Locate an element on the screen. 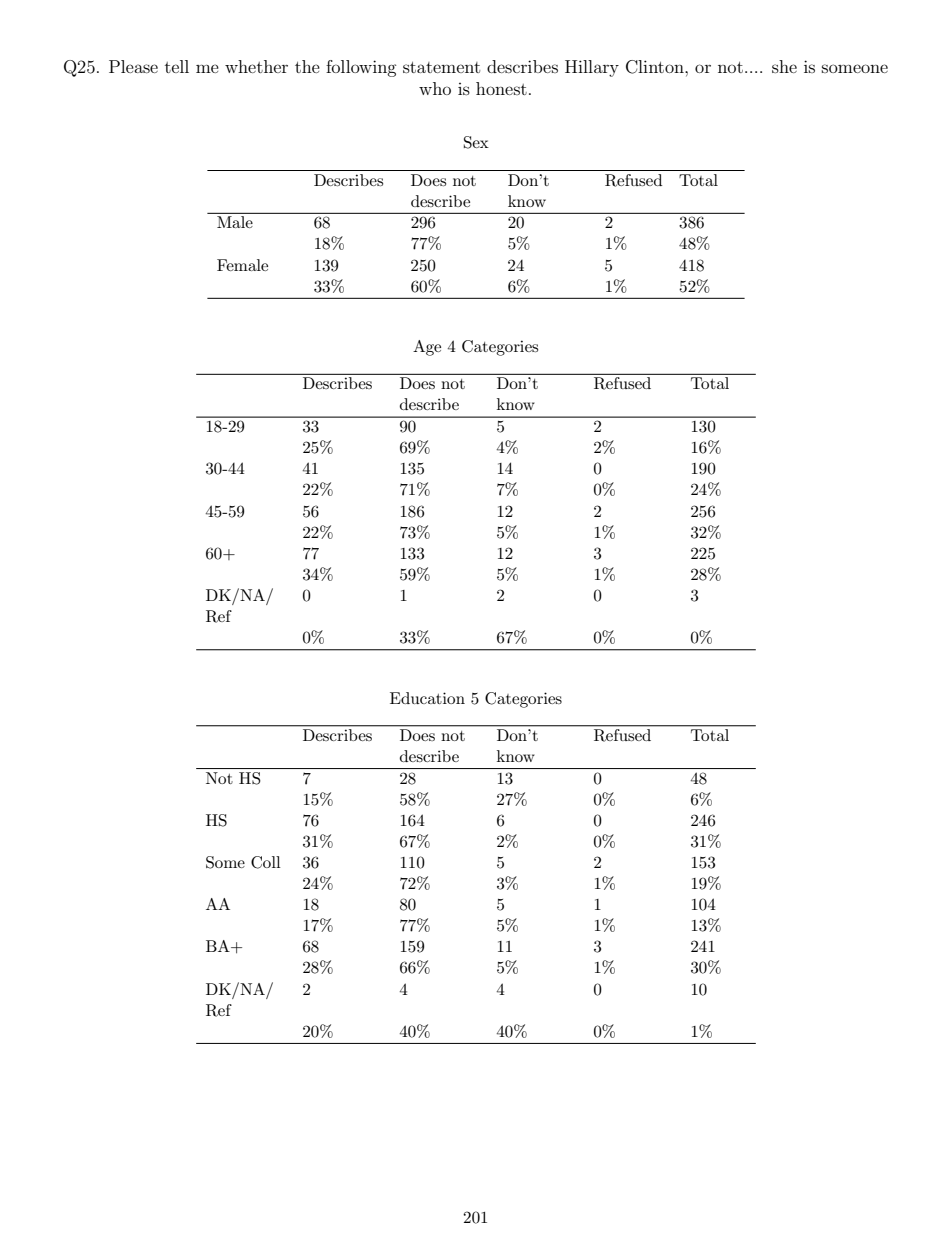  tell is located at coordinates (177, 66).
